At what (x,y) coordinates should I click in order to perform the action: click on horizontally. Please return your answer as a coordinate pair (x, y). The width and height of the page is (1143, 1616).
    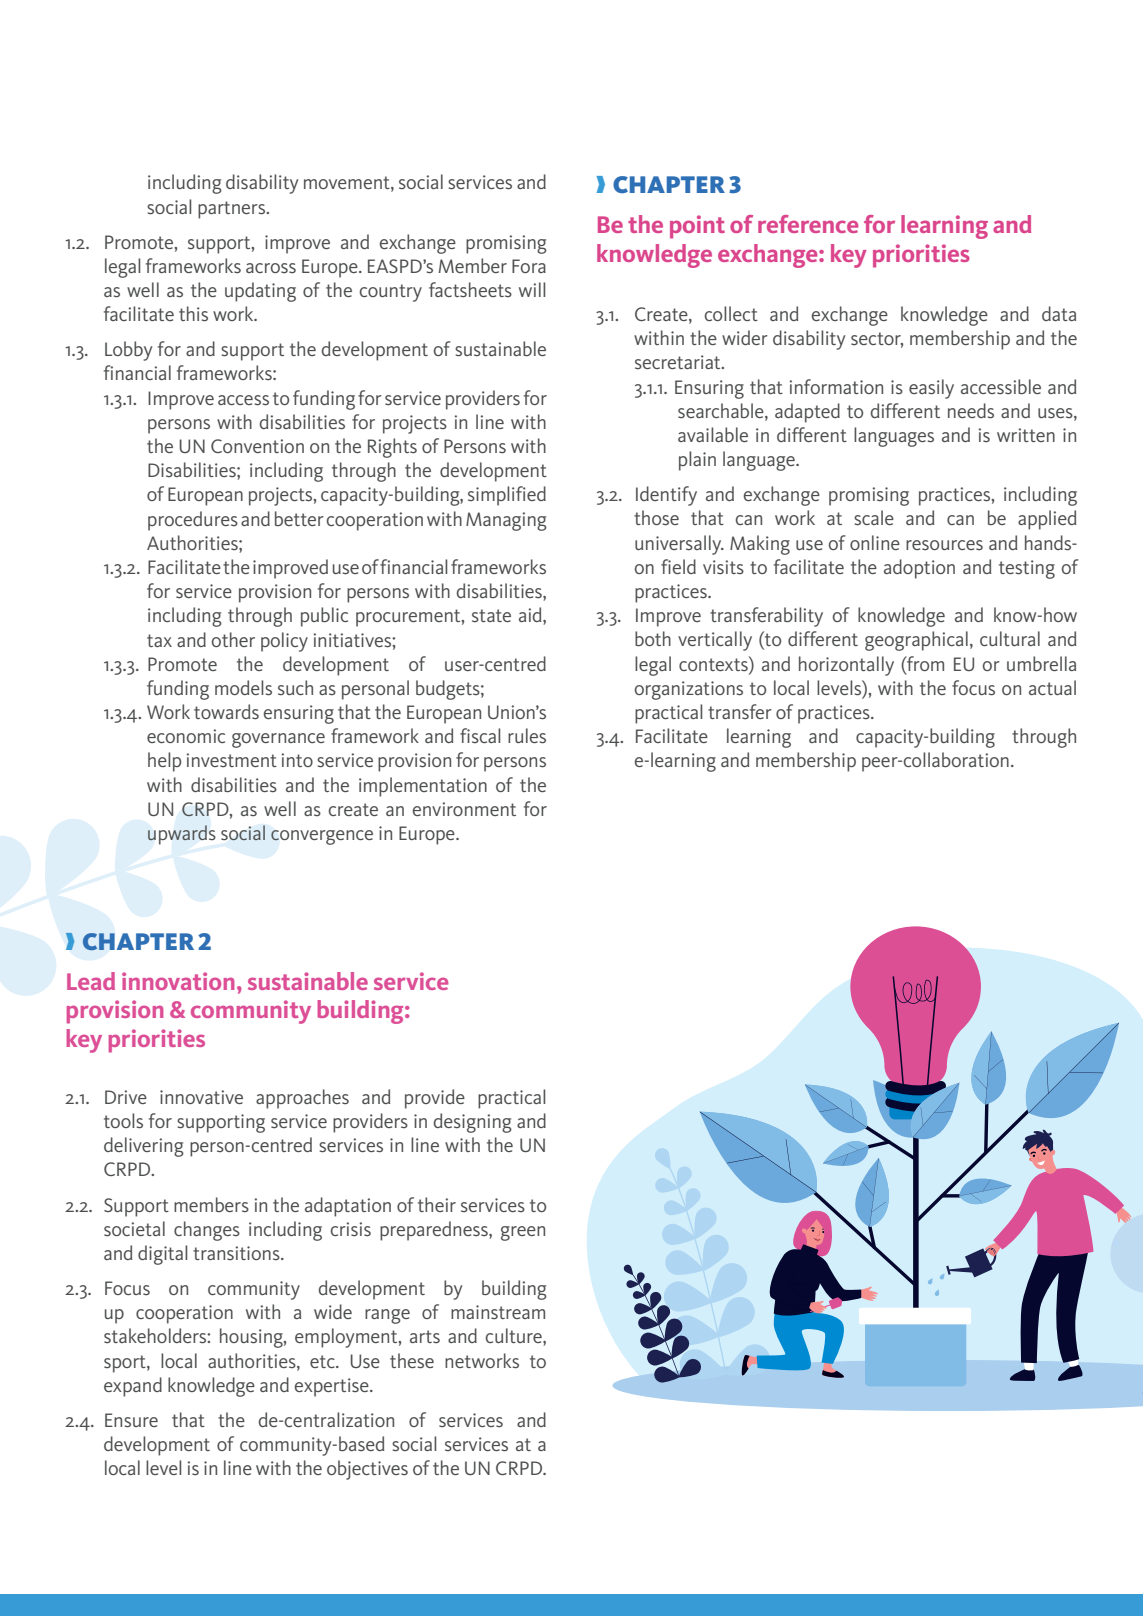
    Looking at the image, I should click on (846, 666).
